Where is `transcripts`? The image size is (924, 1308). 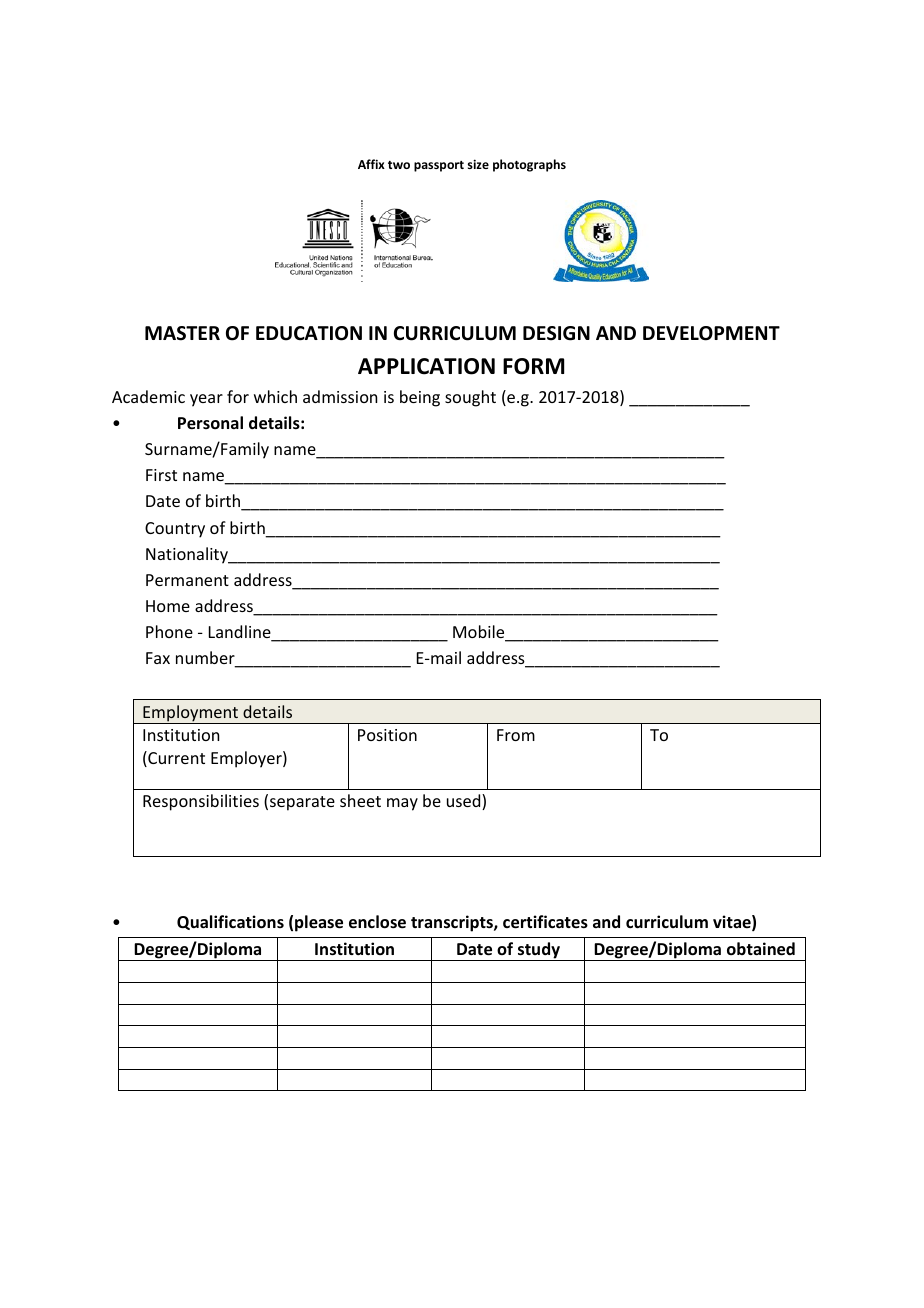 transcripts is located at coordinates (453, 923).
